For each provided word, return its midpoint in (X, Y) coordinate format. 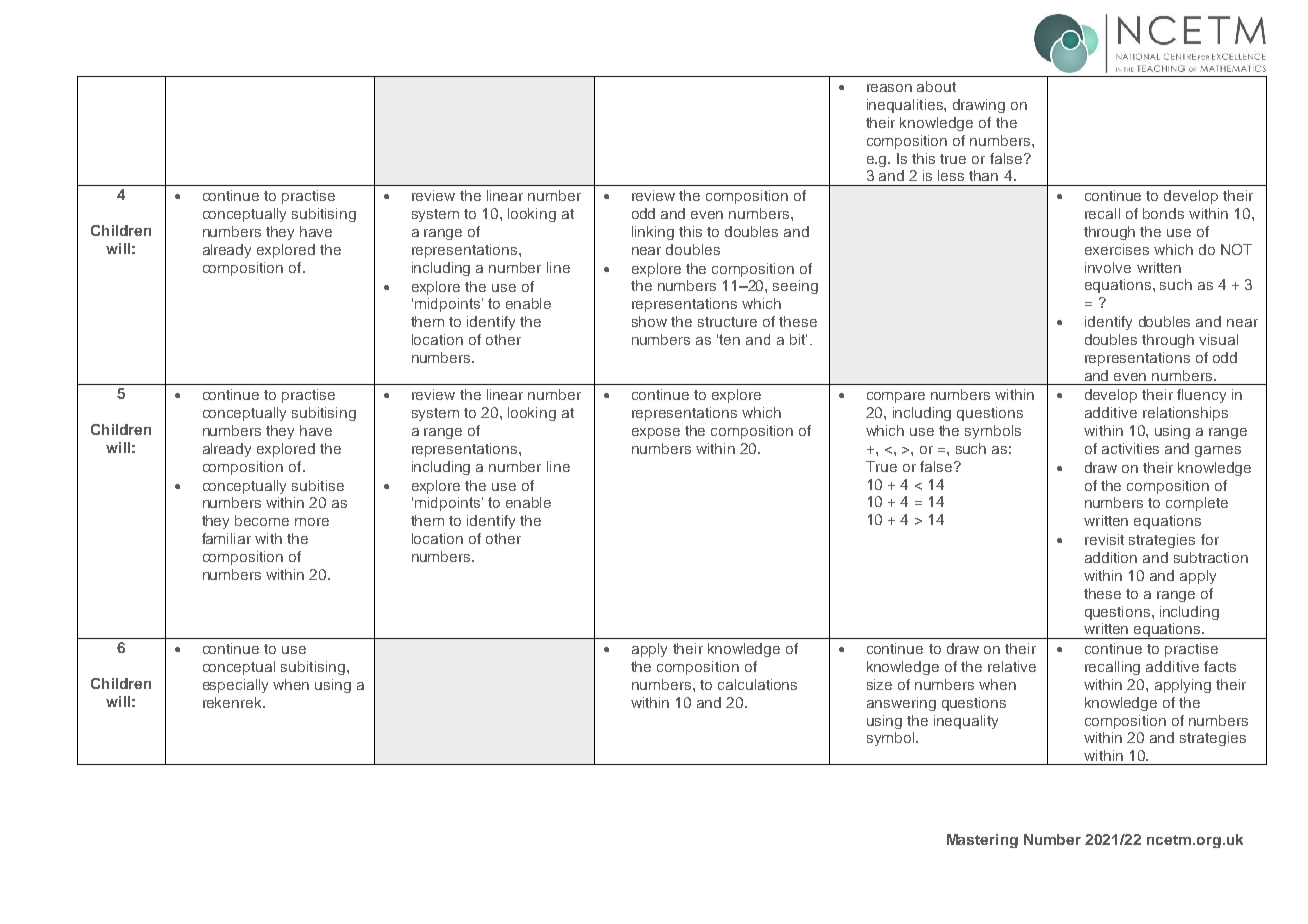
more (312, 522)
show (649, 321)
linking (653, 233)
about (936, 86)
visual (1218, 339)
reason (889, 88)
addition (1111, 557)
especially (235, 686)
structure (727, 322)
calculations (757, 684)
